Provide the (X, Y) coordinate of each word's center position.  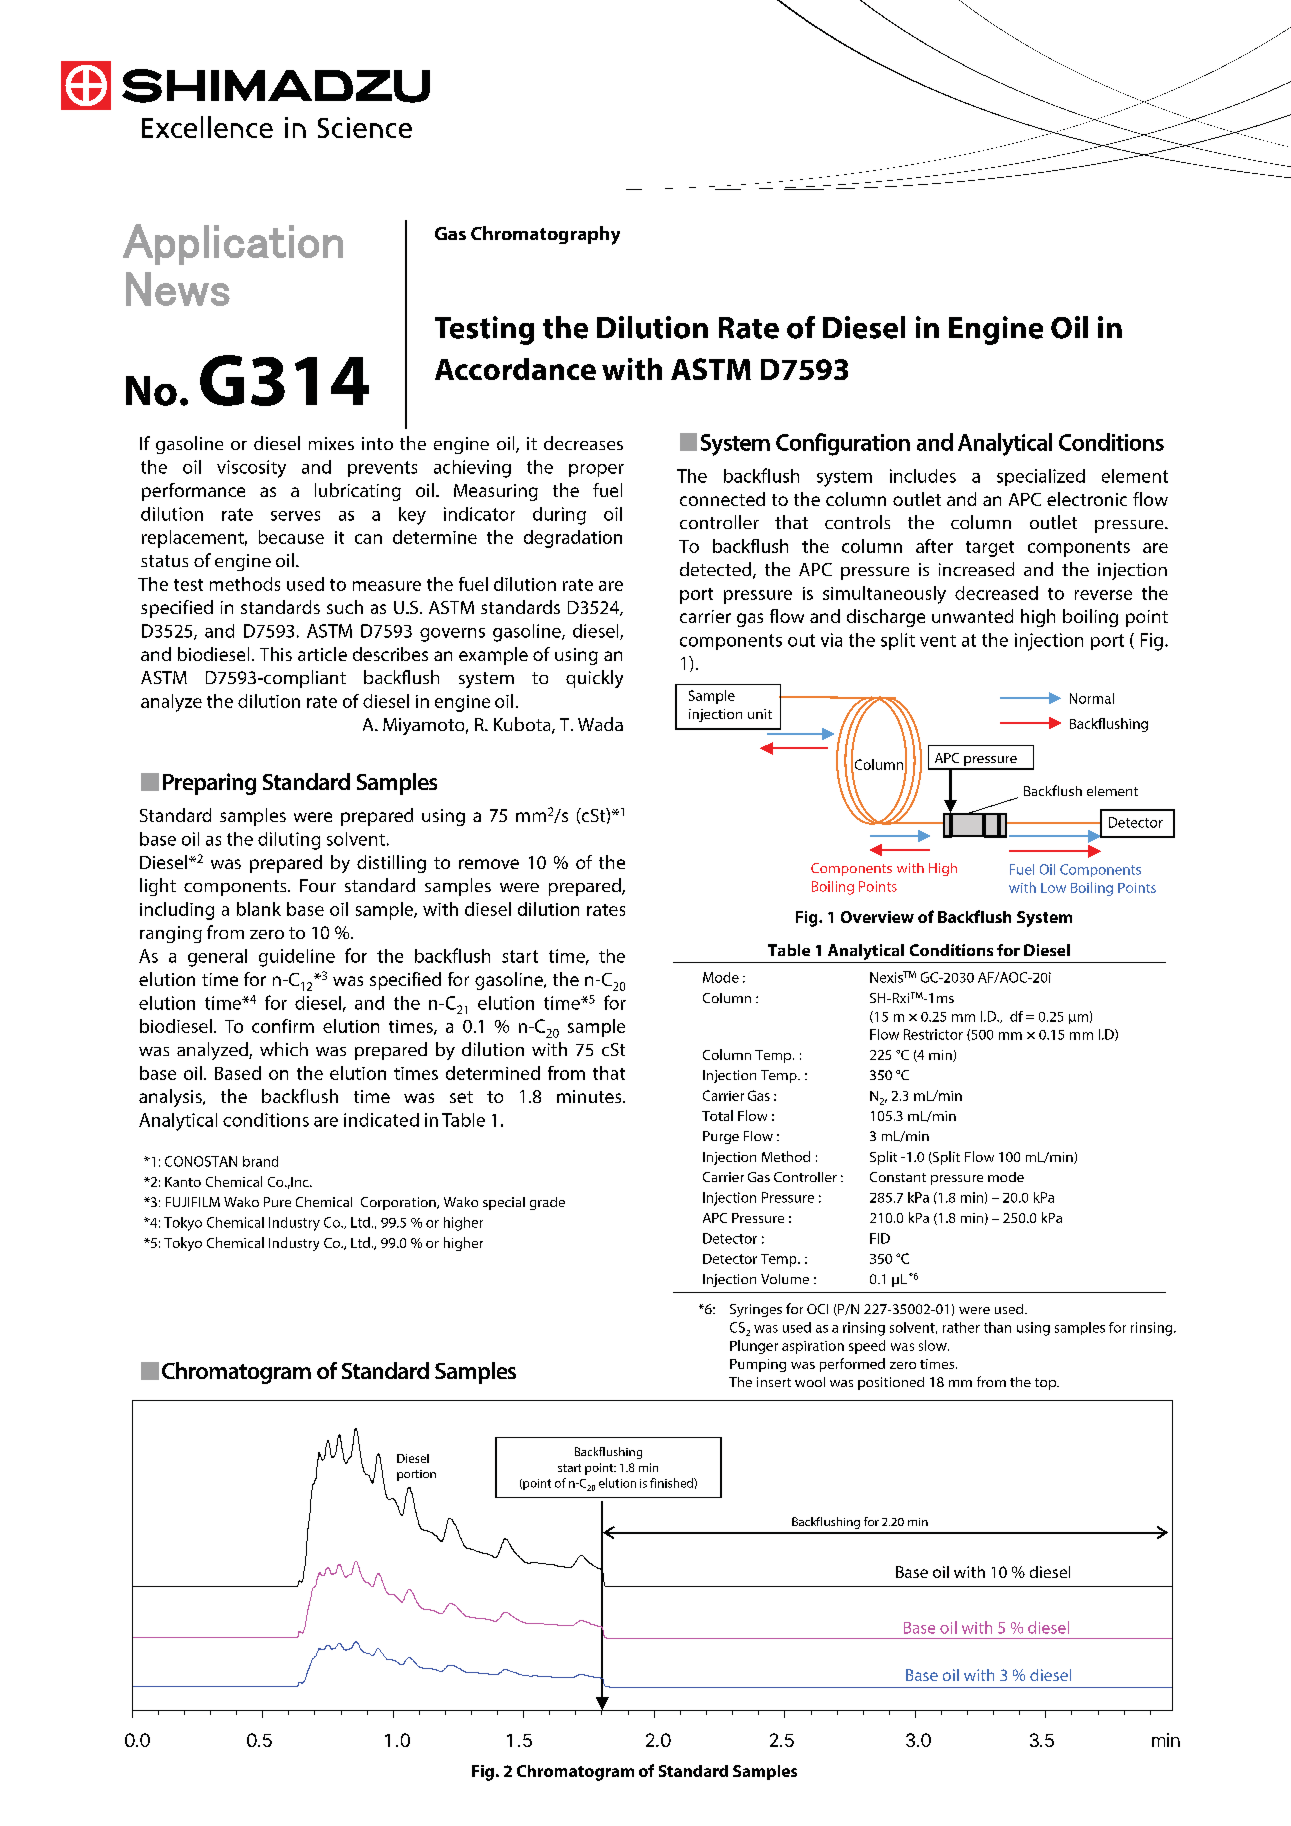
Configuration (843, 444)
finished (672, 1483)
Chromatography (545, 235)
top (1046, 1384)
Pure (277, 1202)
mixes (331, 443)
